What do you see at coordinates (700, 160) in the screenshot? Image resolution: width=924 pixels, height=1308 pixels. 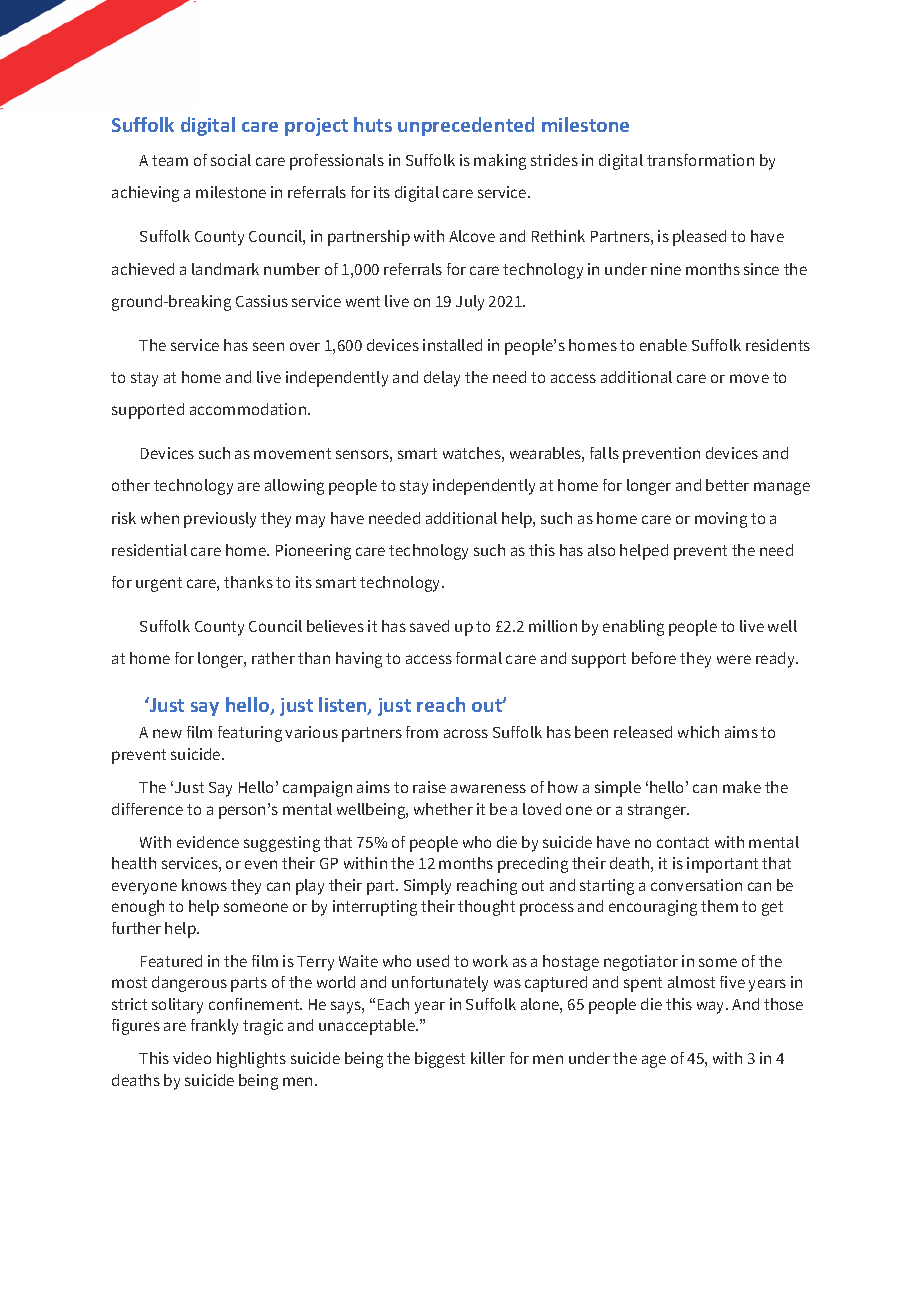 I see `transformation` at bounding box center [700, 160].
